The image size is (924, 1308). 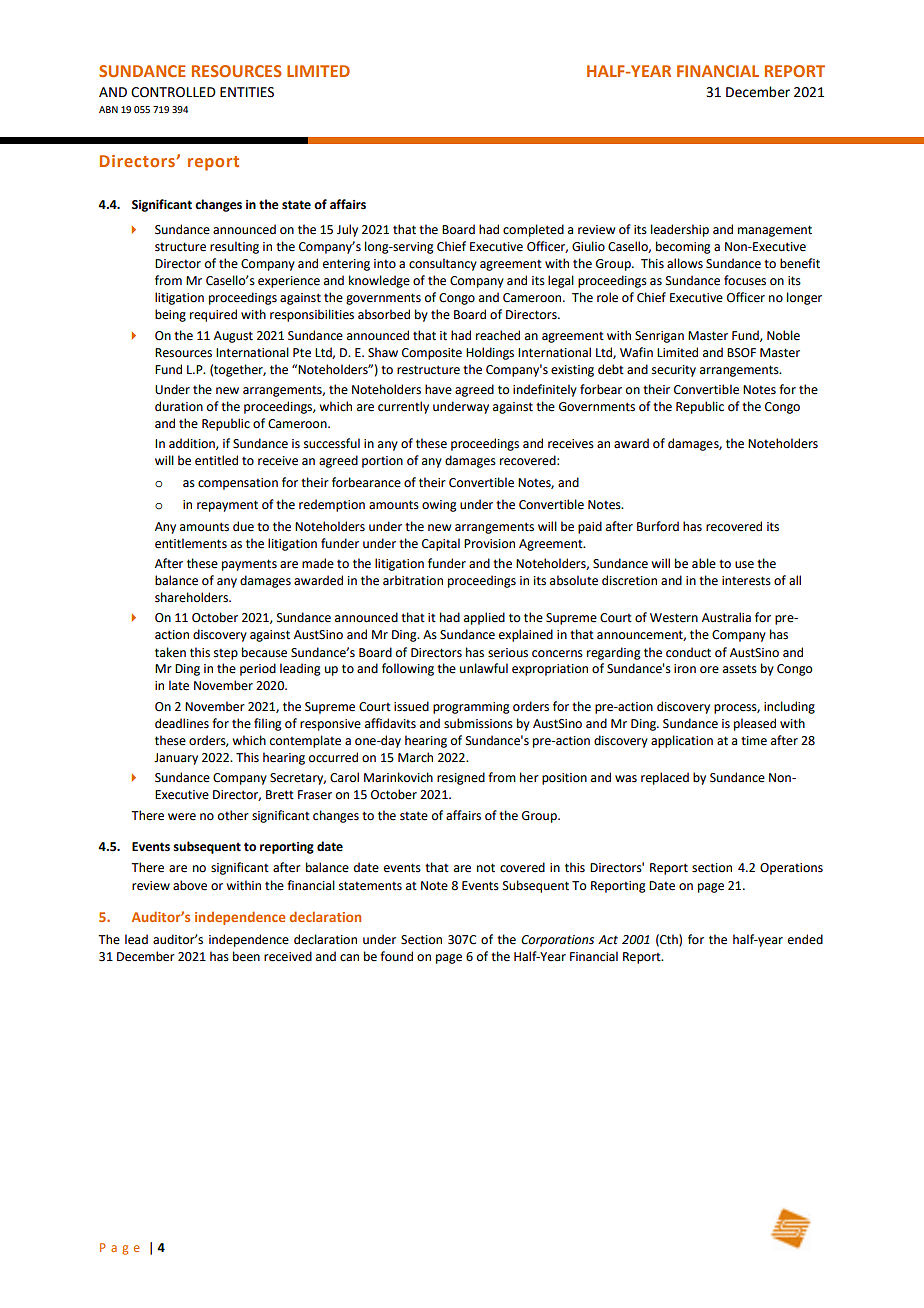 I want to click on completed, so click(x=533, y=230).
